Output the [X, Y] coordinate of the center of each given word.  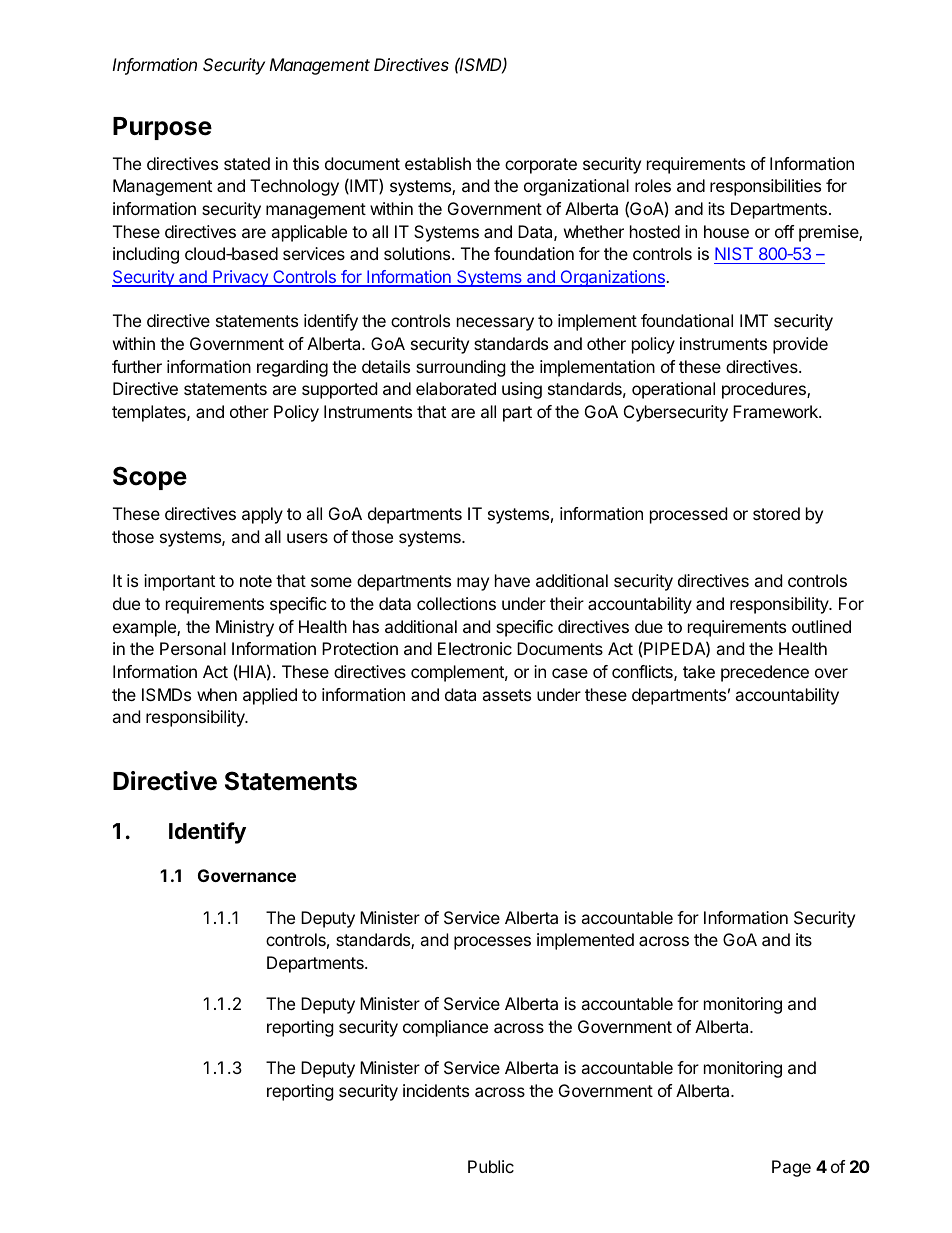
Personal [193, 648]
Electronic [475, 648]
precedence [765, 673]
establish [438, 163]
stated [247, 163]
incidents [436, 1090]
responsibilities [765, 187]
